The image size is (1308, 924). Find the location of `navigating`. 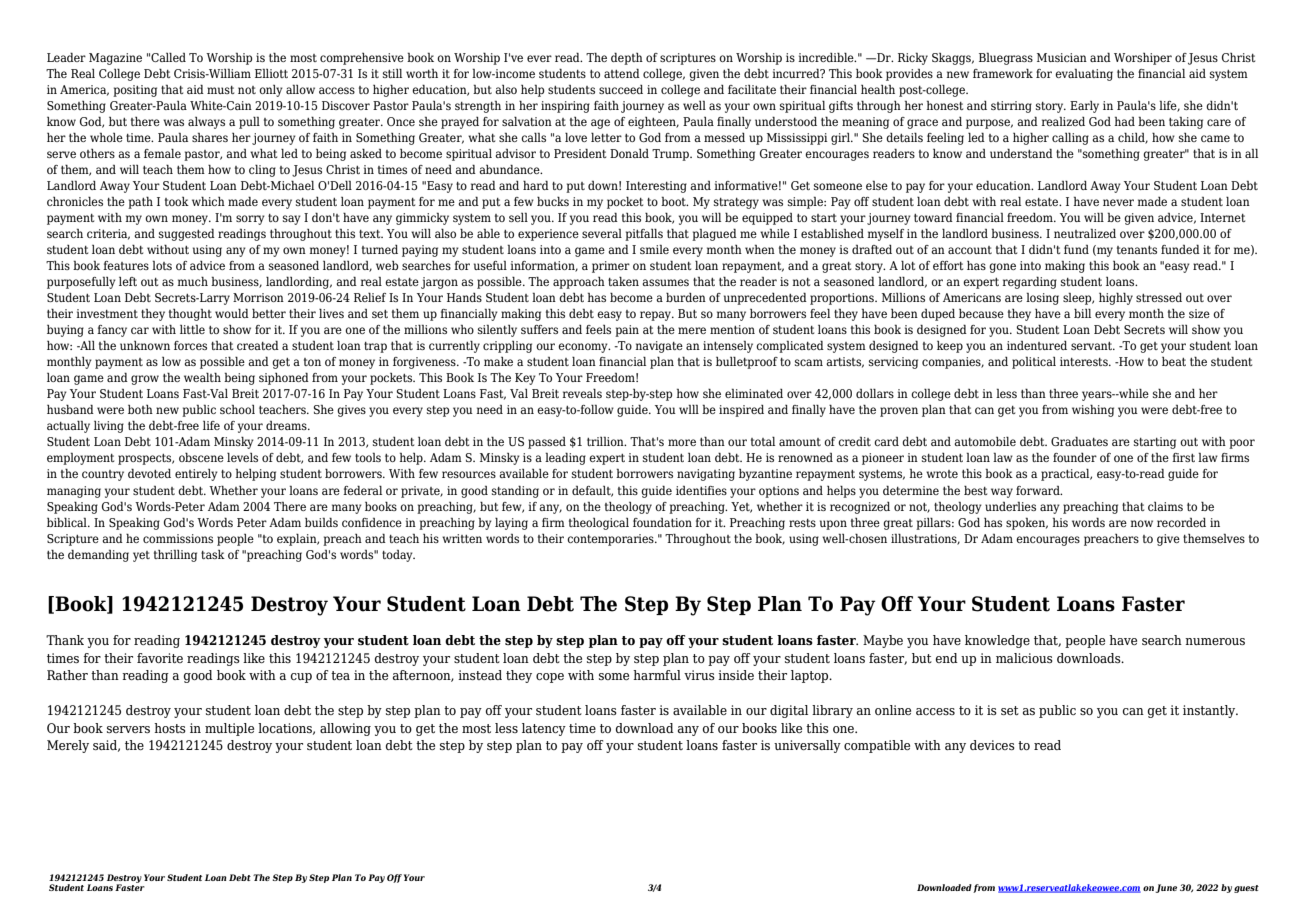

navigating is located at coordinates (706, 475).
